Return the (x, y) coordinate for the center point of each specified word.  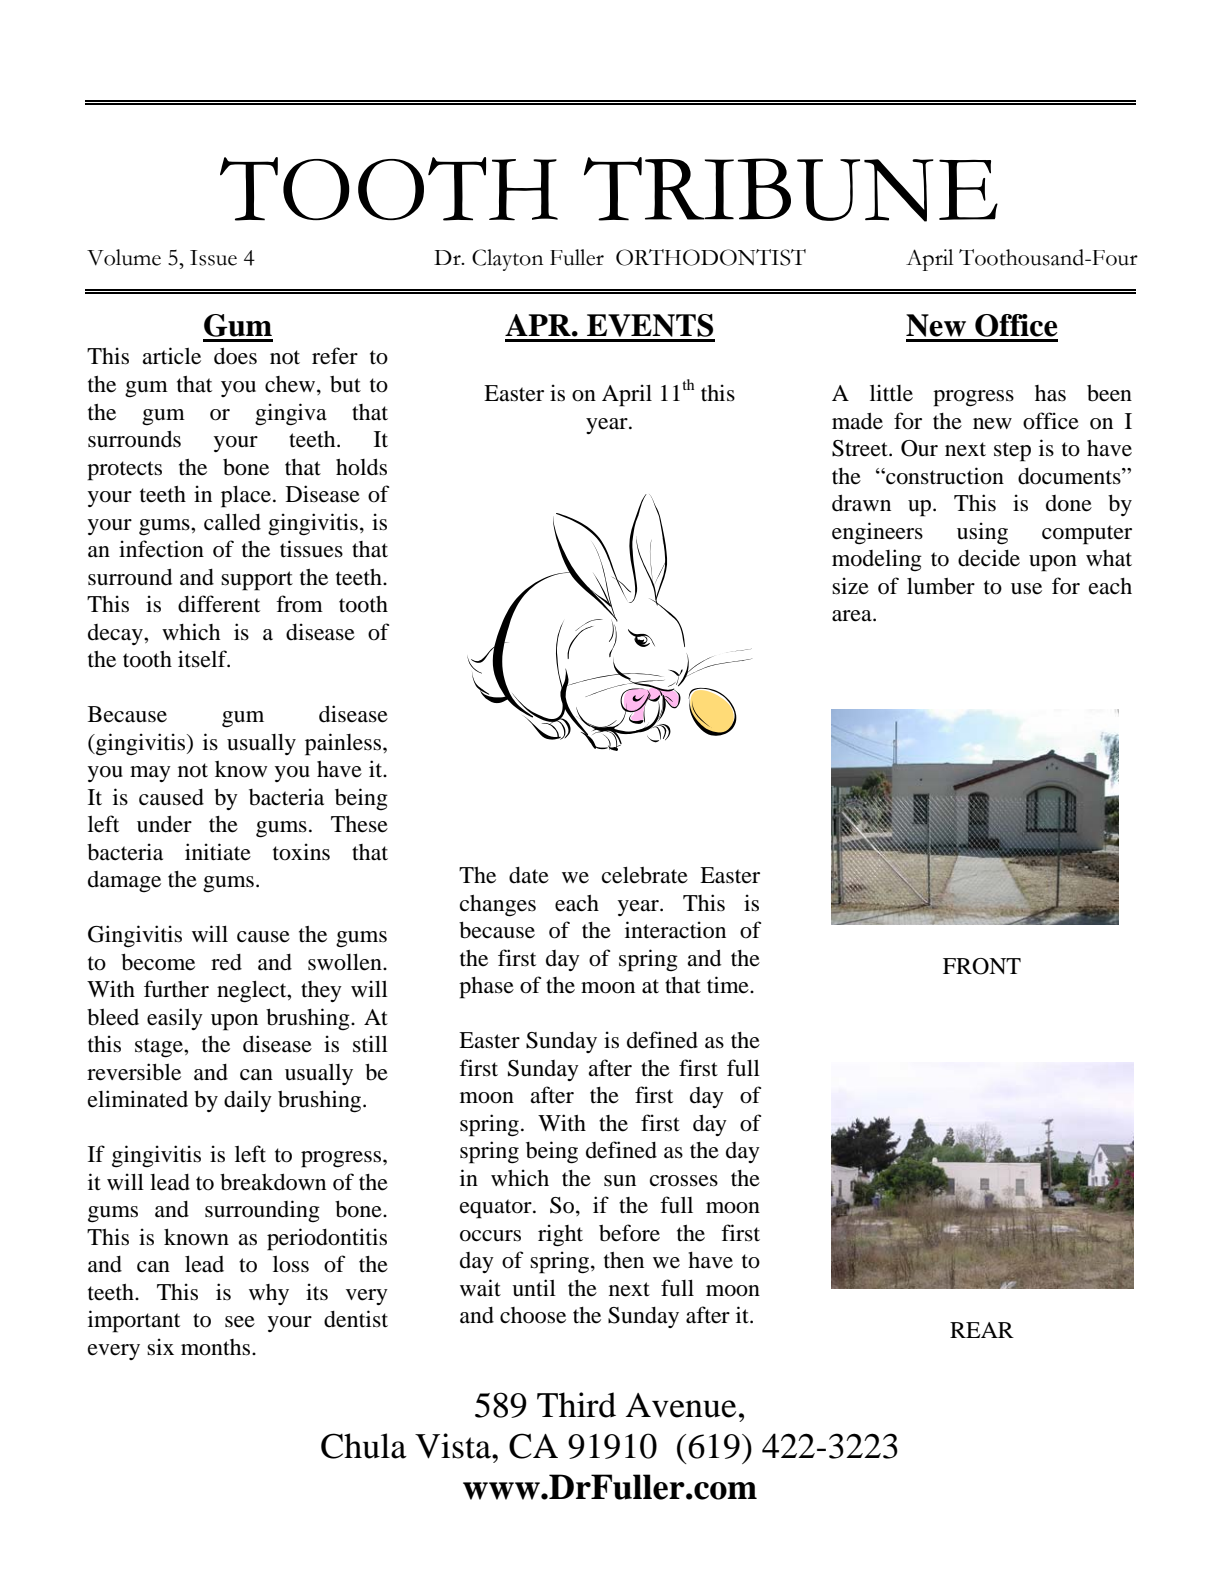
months (215, 1347)
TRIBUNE (791, 189)
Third (576, 1405)
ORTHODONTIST (711, 257)
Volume (124, 257)
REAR (982, 1330)
